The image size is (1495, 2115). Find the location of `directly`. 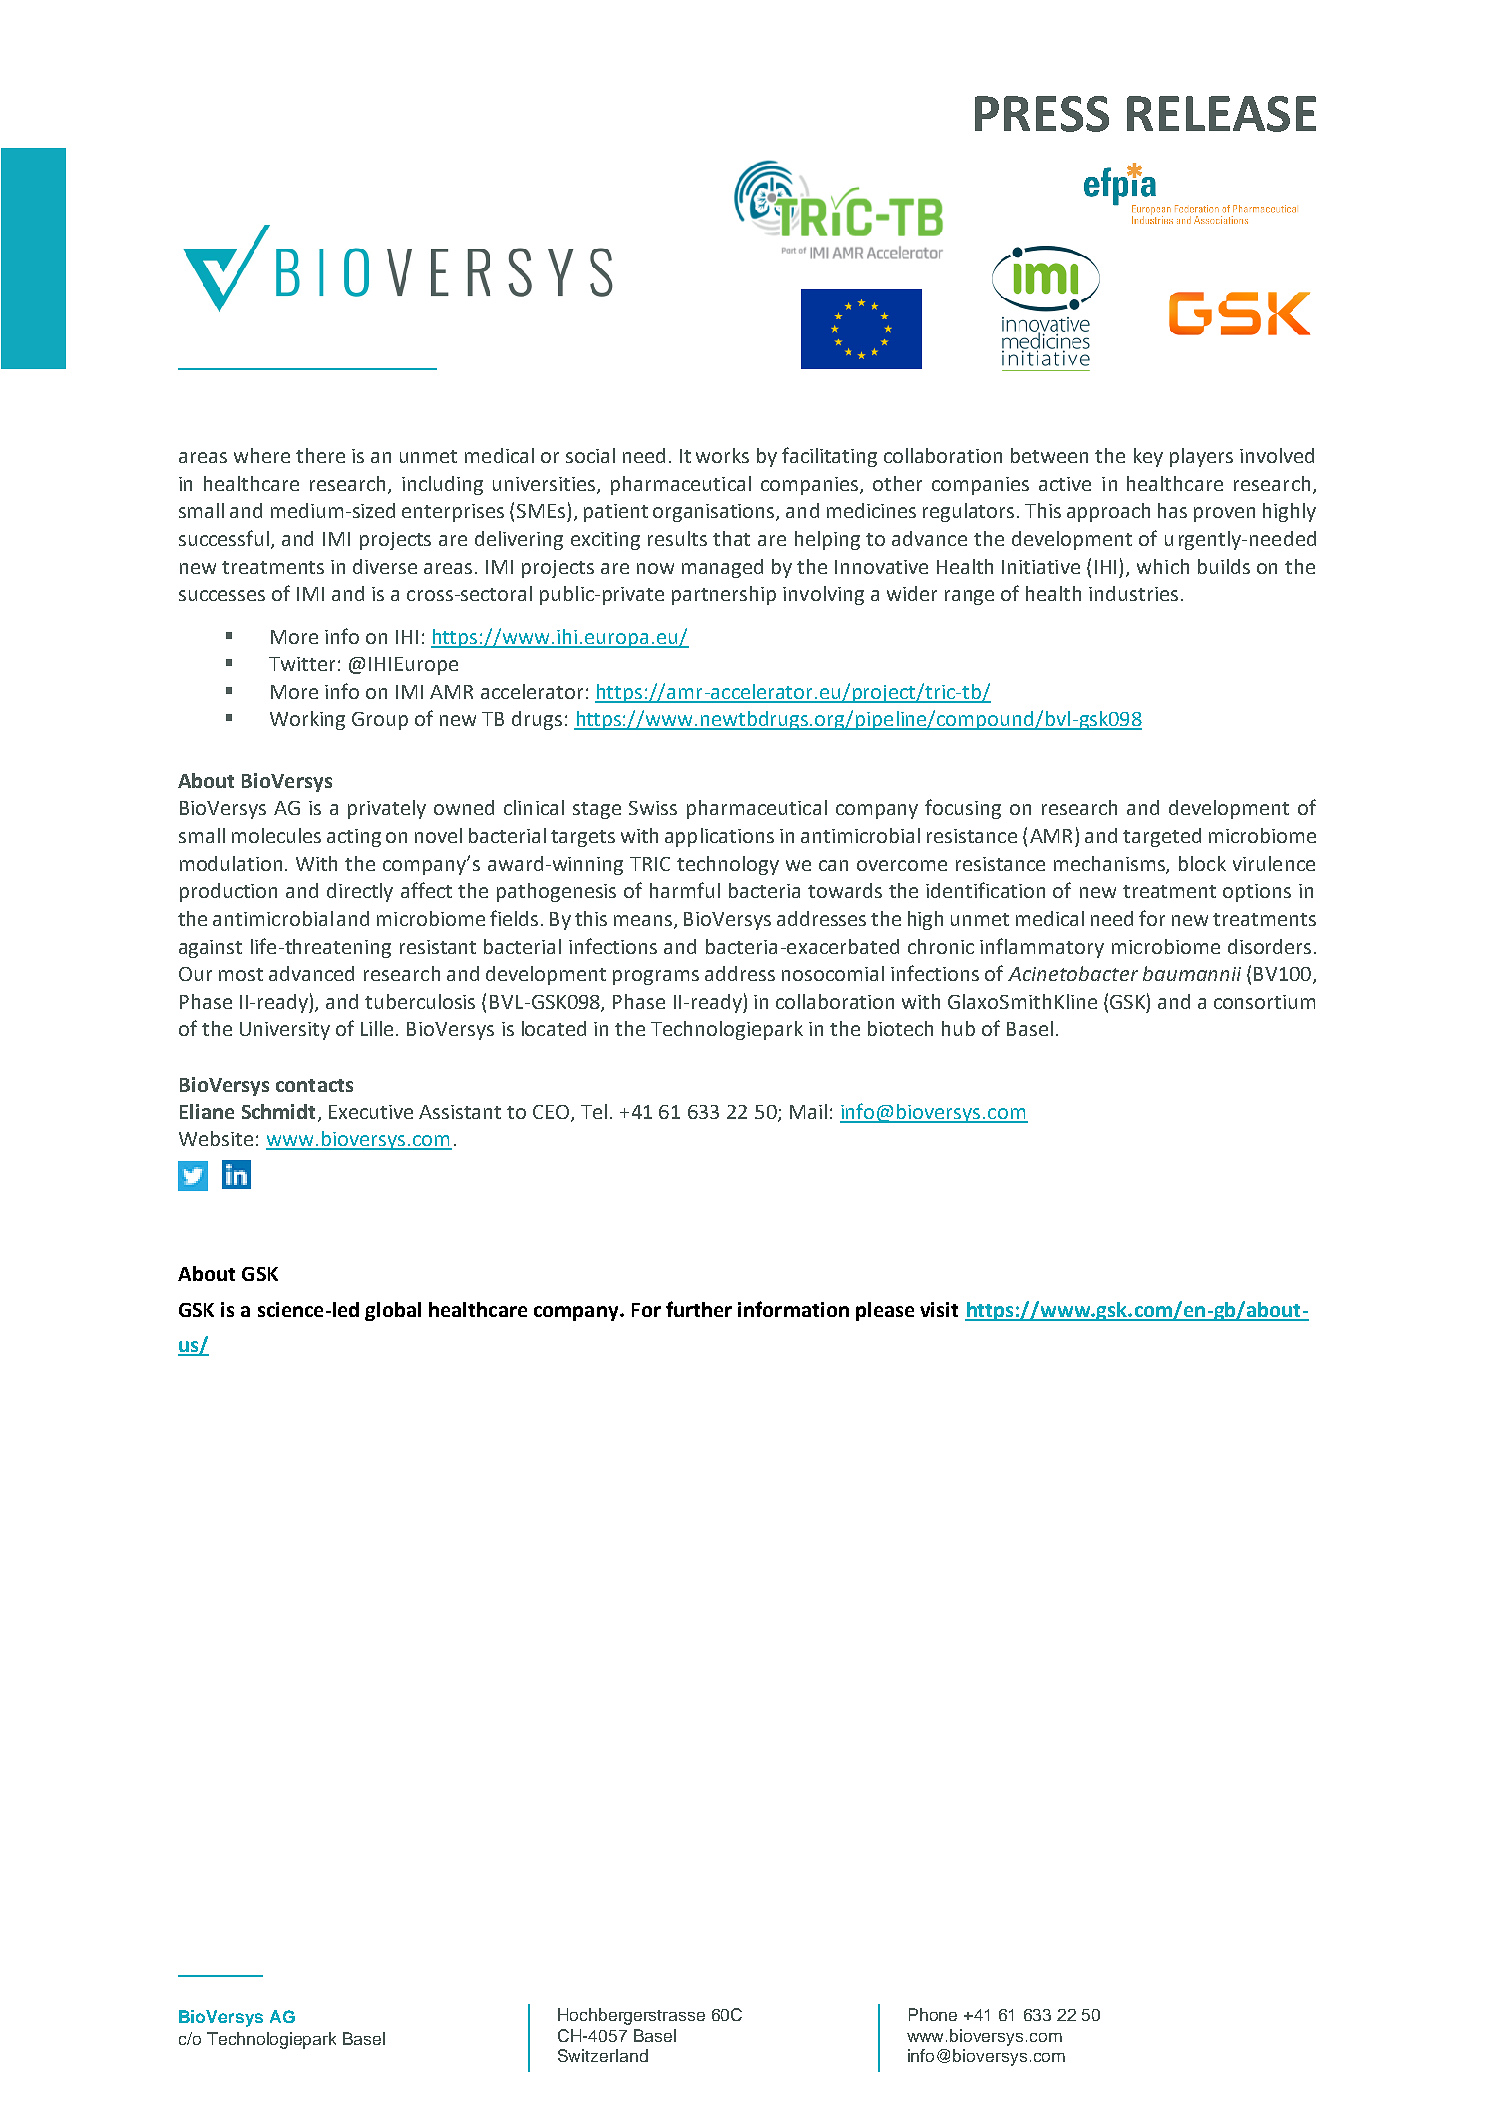

directly is located at coordinates (360, 892).
